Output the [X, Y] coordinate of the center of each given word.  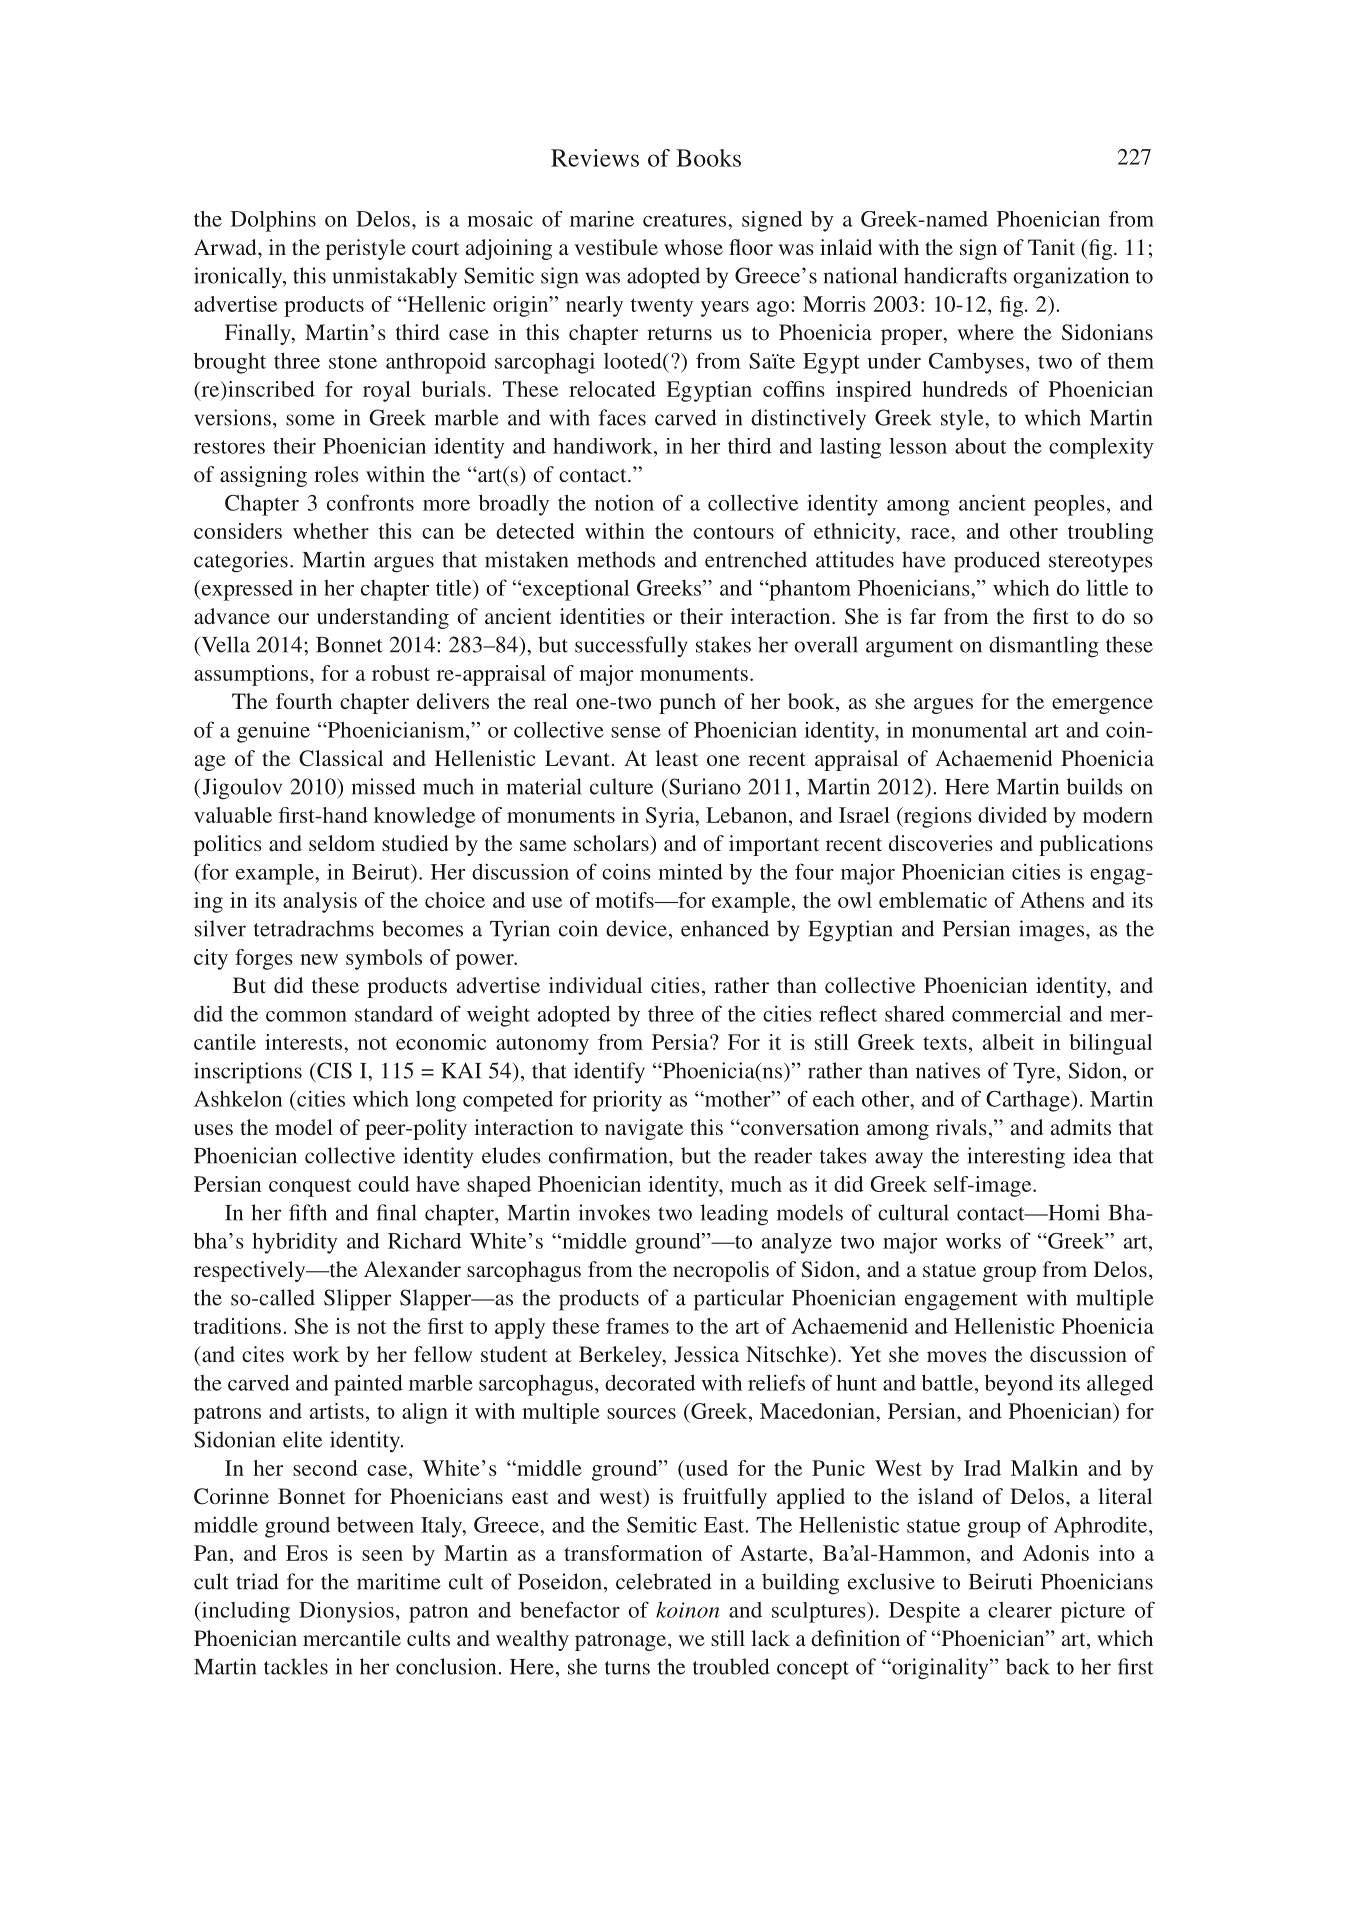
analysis [320, 902]
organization [1071, 278]
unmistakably [395, 278]
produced [997, 562]
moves [957, 1356]
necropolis [721, 1271]
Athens [1052, 900]
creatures [686, 220]
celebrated [664, 1581]
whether [331, 531]
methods [616, 559]
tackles [296, 1666]
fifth [308, 1212]
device [636, 928]
